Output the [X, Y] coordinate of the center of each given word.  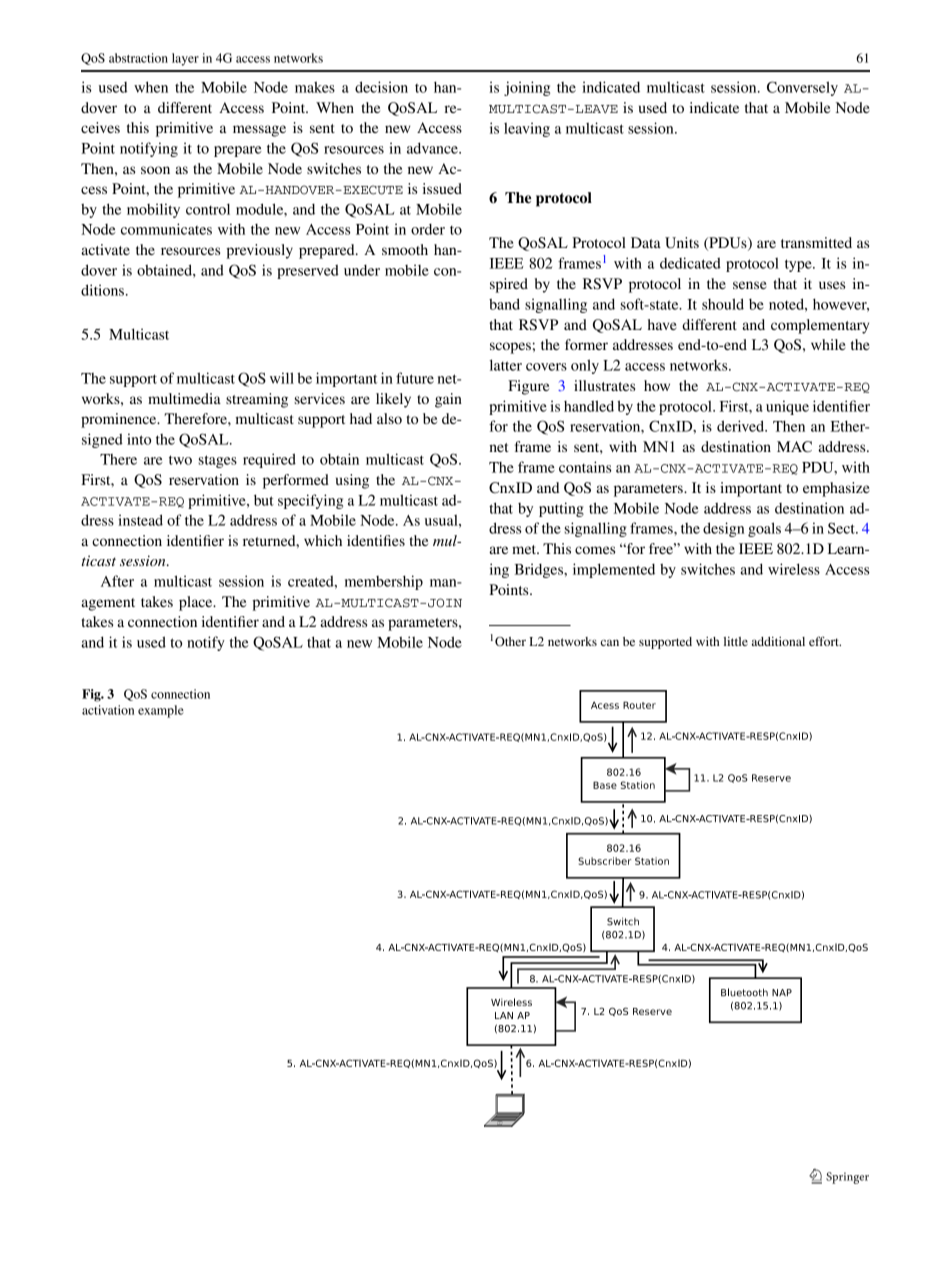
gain [448, 400]
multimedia [184, 398]
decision [381, 87]
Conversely [802, 88]
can [610, 642]
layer [185, 59]
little [736, 641]
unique [787, 407]
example [161, 711]
